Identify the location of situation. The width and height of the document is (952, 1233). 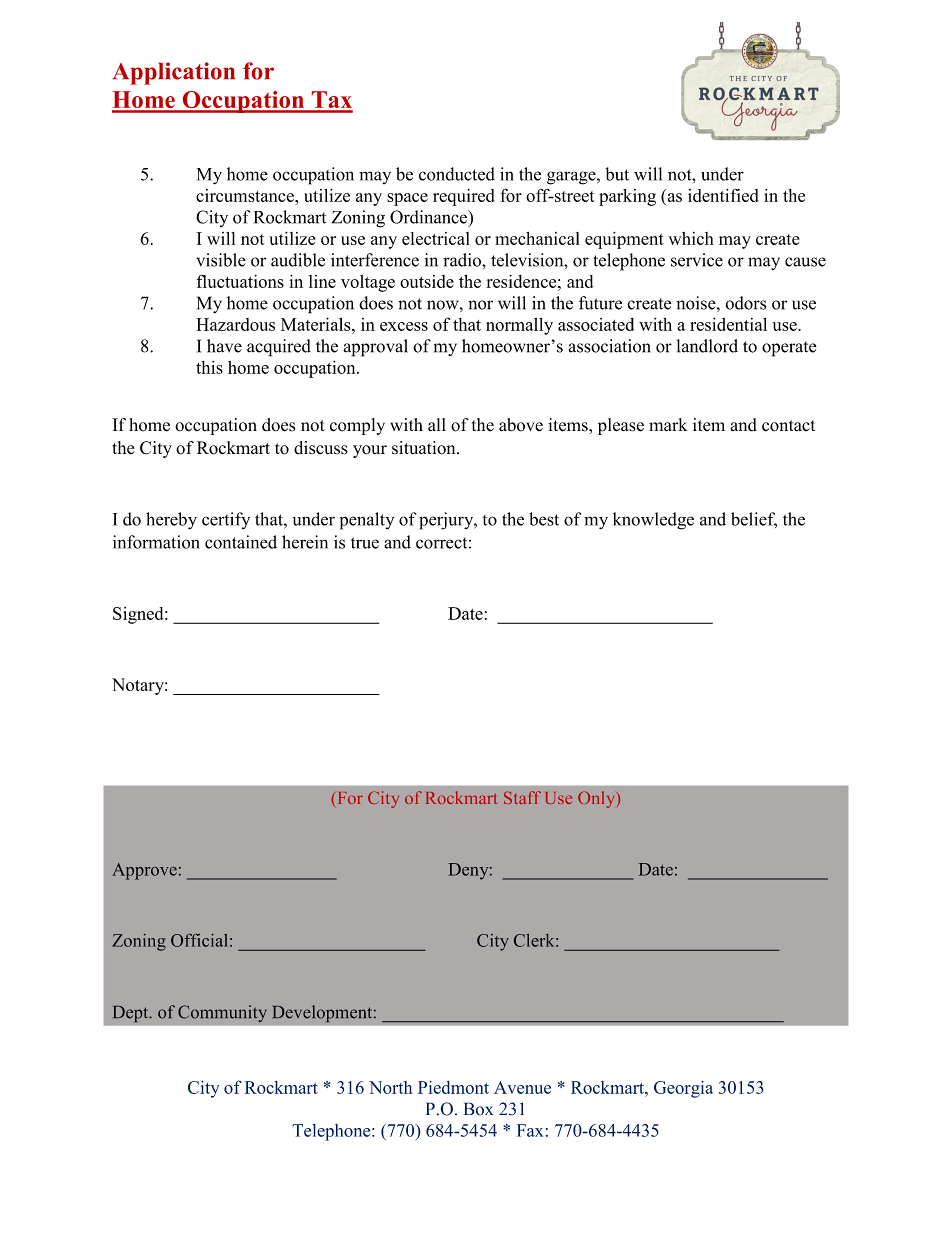
(425, 448).
